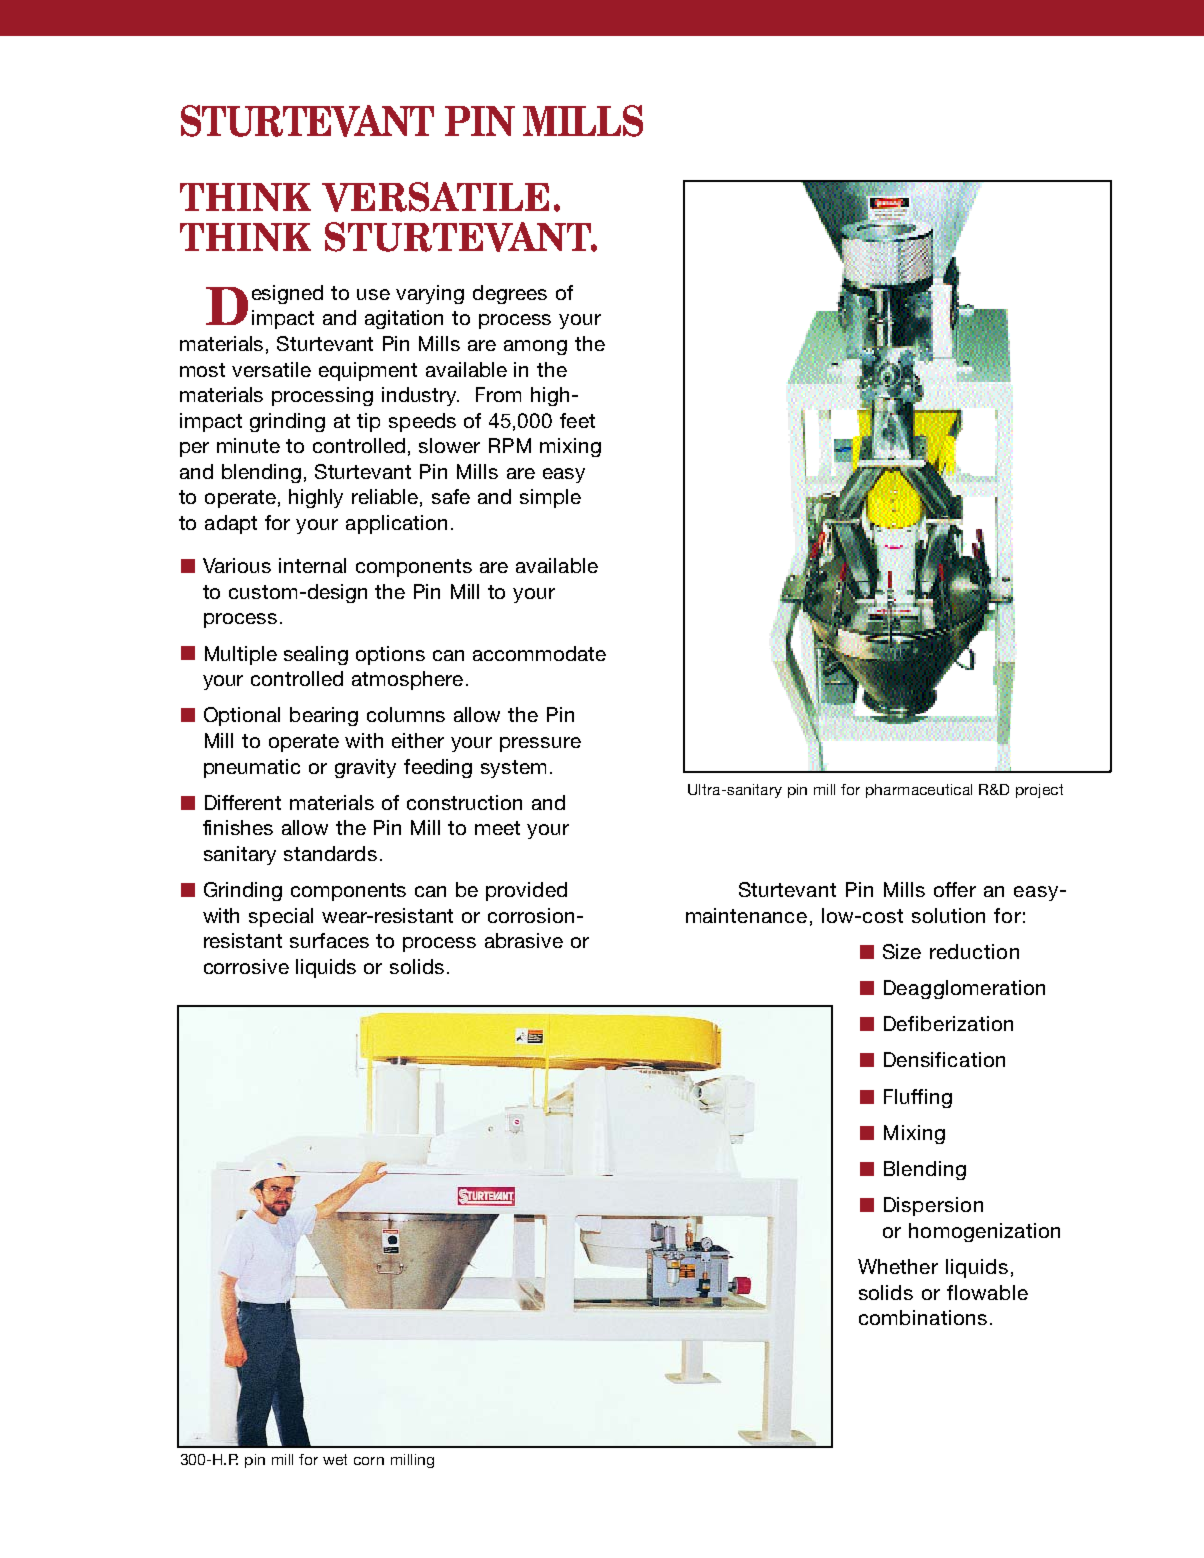  Describe the element at coordinates (526, 891) in the screenshot. I see `provided` at that location.
